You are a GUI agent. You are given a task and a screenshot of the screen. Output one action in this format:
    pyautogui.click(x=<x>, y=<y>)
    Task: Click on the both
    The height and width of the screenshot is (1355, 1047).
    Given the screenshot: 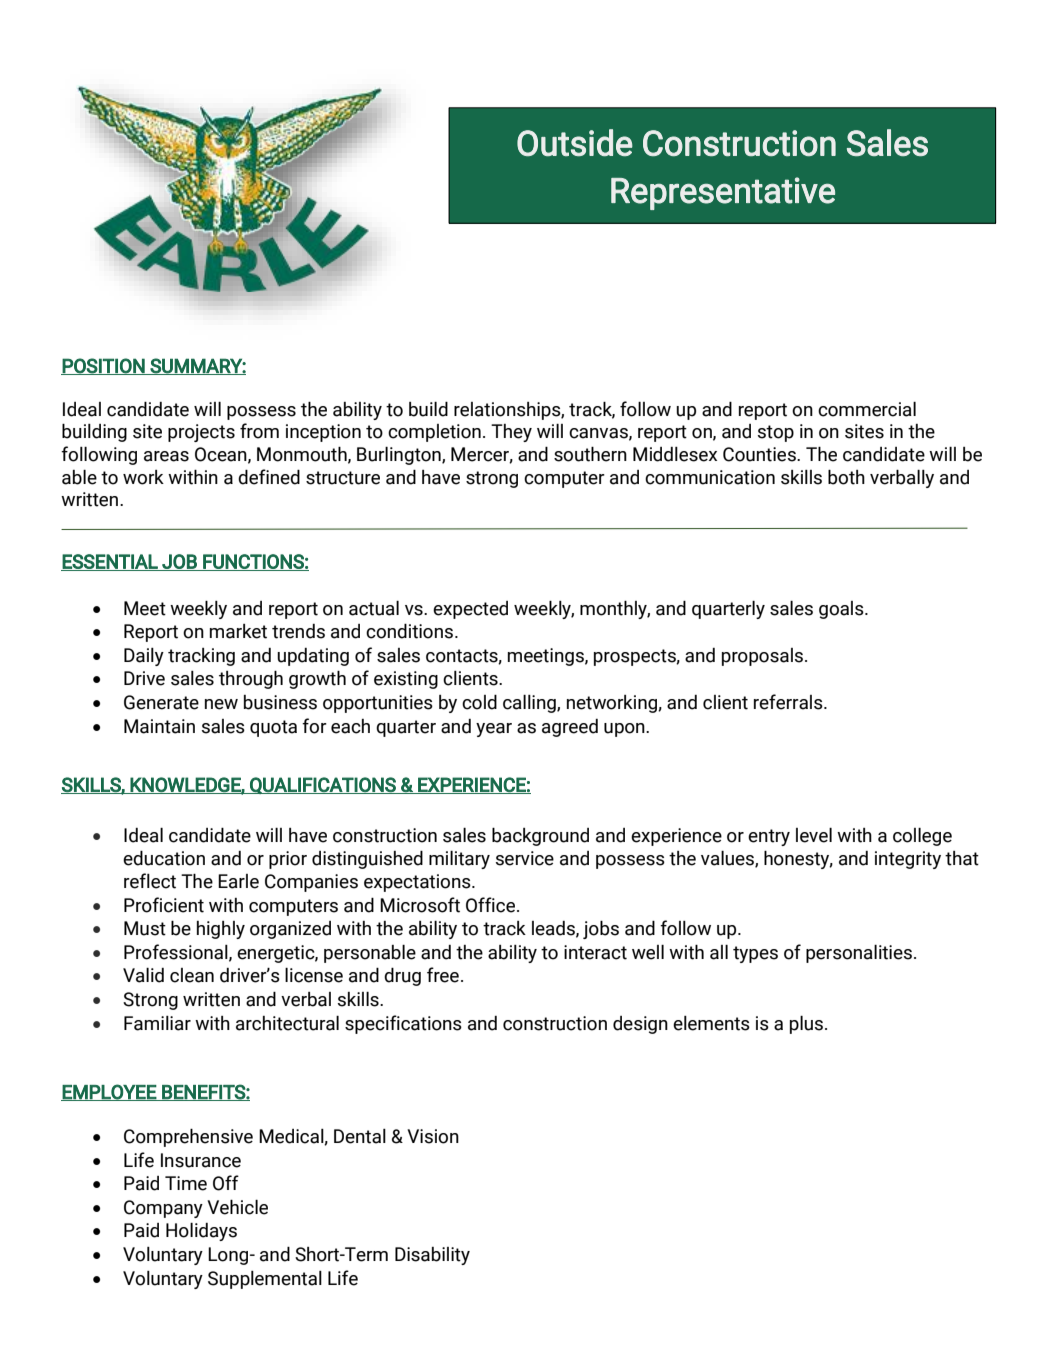 What is the action you would take?
    pyautogui.click(x=846, y=477)
